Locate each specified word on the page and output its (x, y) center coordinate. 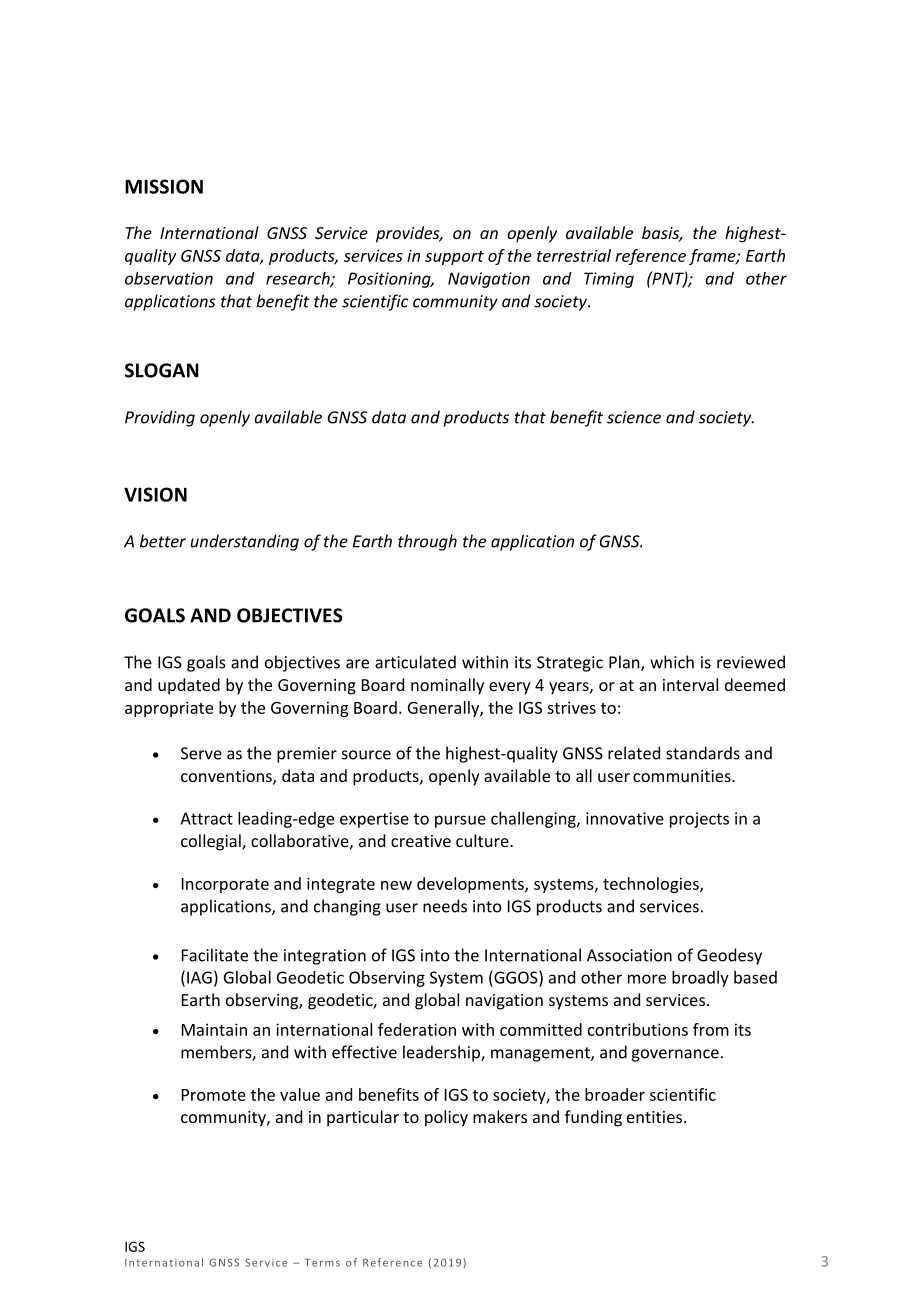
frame (713, 257)
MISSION (164, 186)
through (427, 542)
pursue (460, 821)
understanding (244, 542)
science (634, 417)
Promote (214, 1095)
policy (446, 1118)
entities (654, 1117)
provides (409, 234)
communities (683, 776)
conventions (227, 777)
